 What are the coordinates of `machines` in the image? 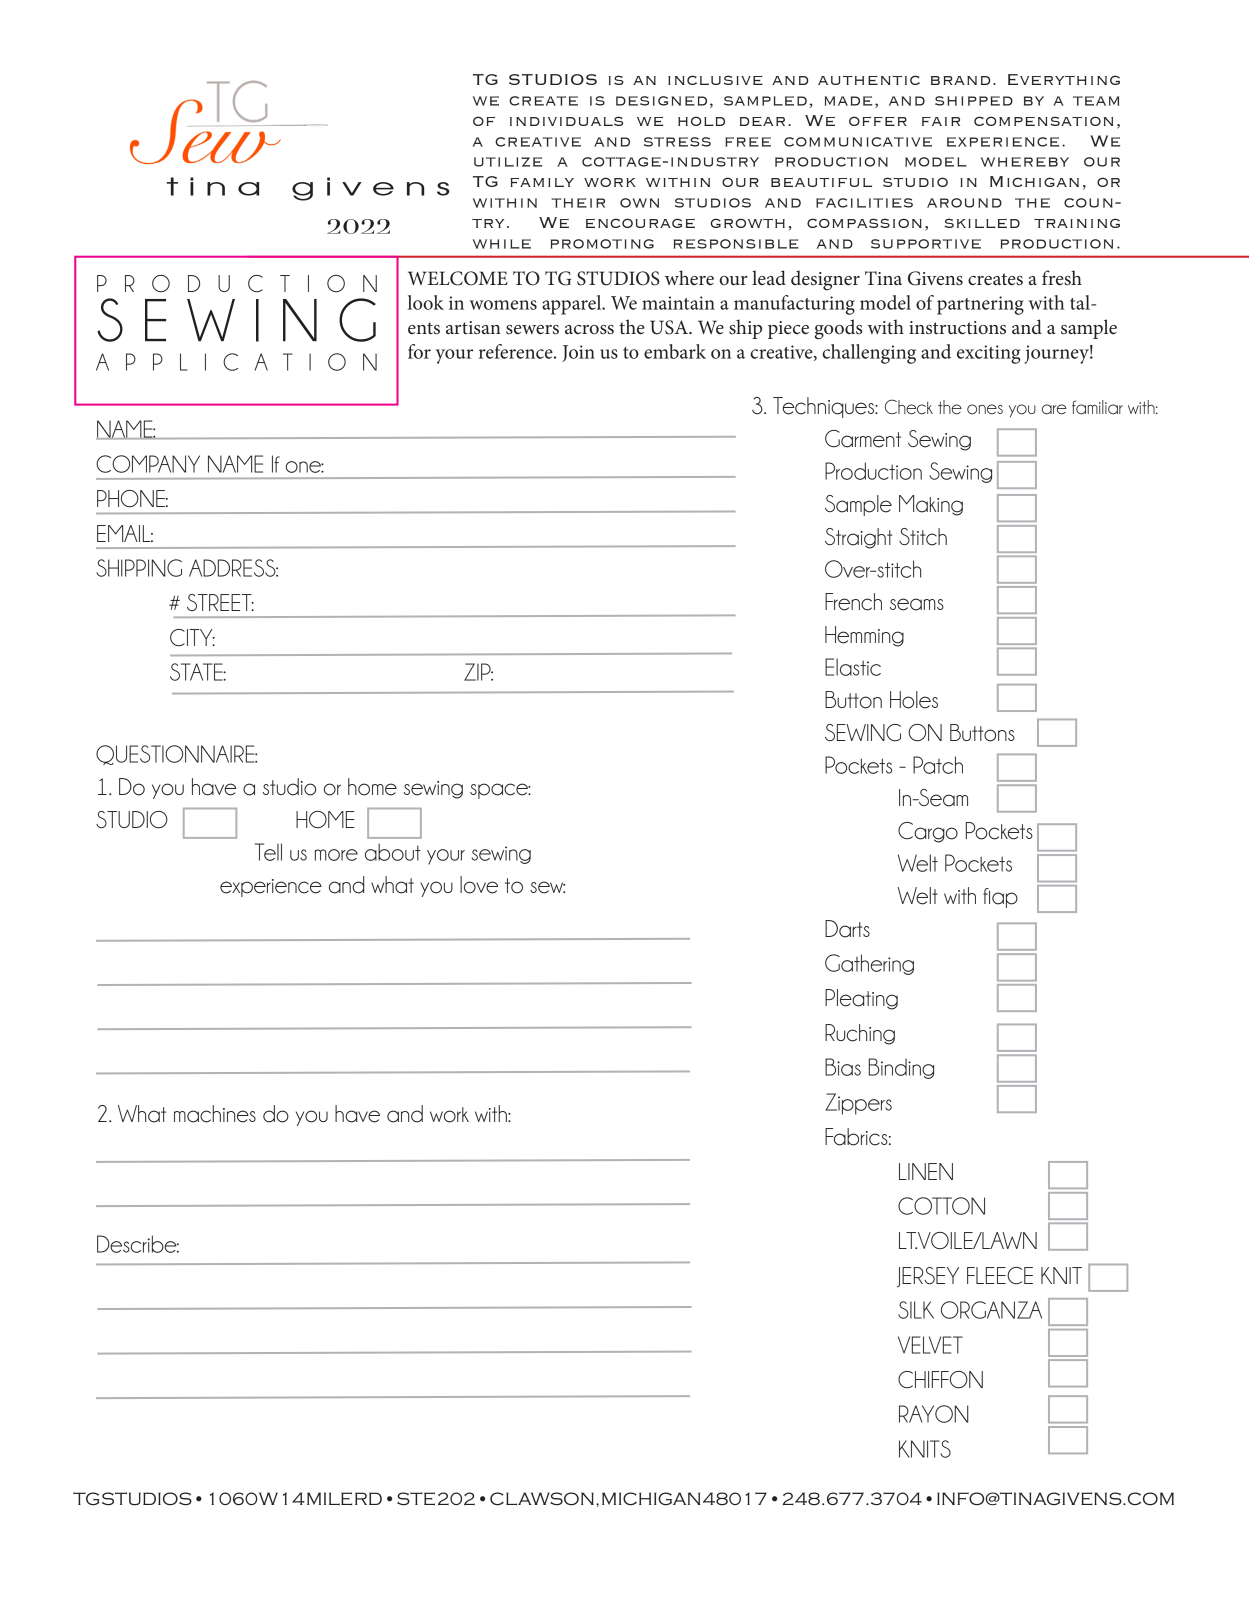 It's located at (215, 1114).
